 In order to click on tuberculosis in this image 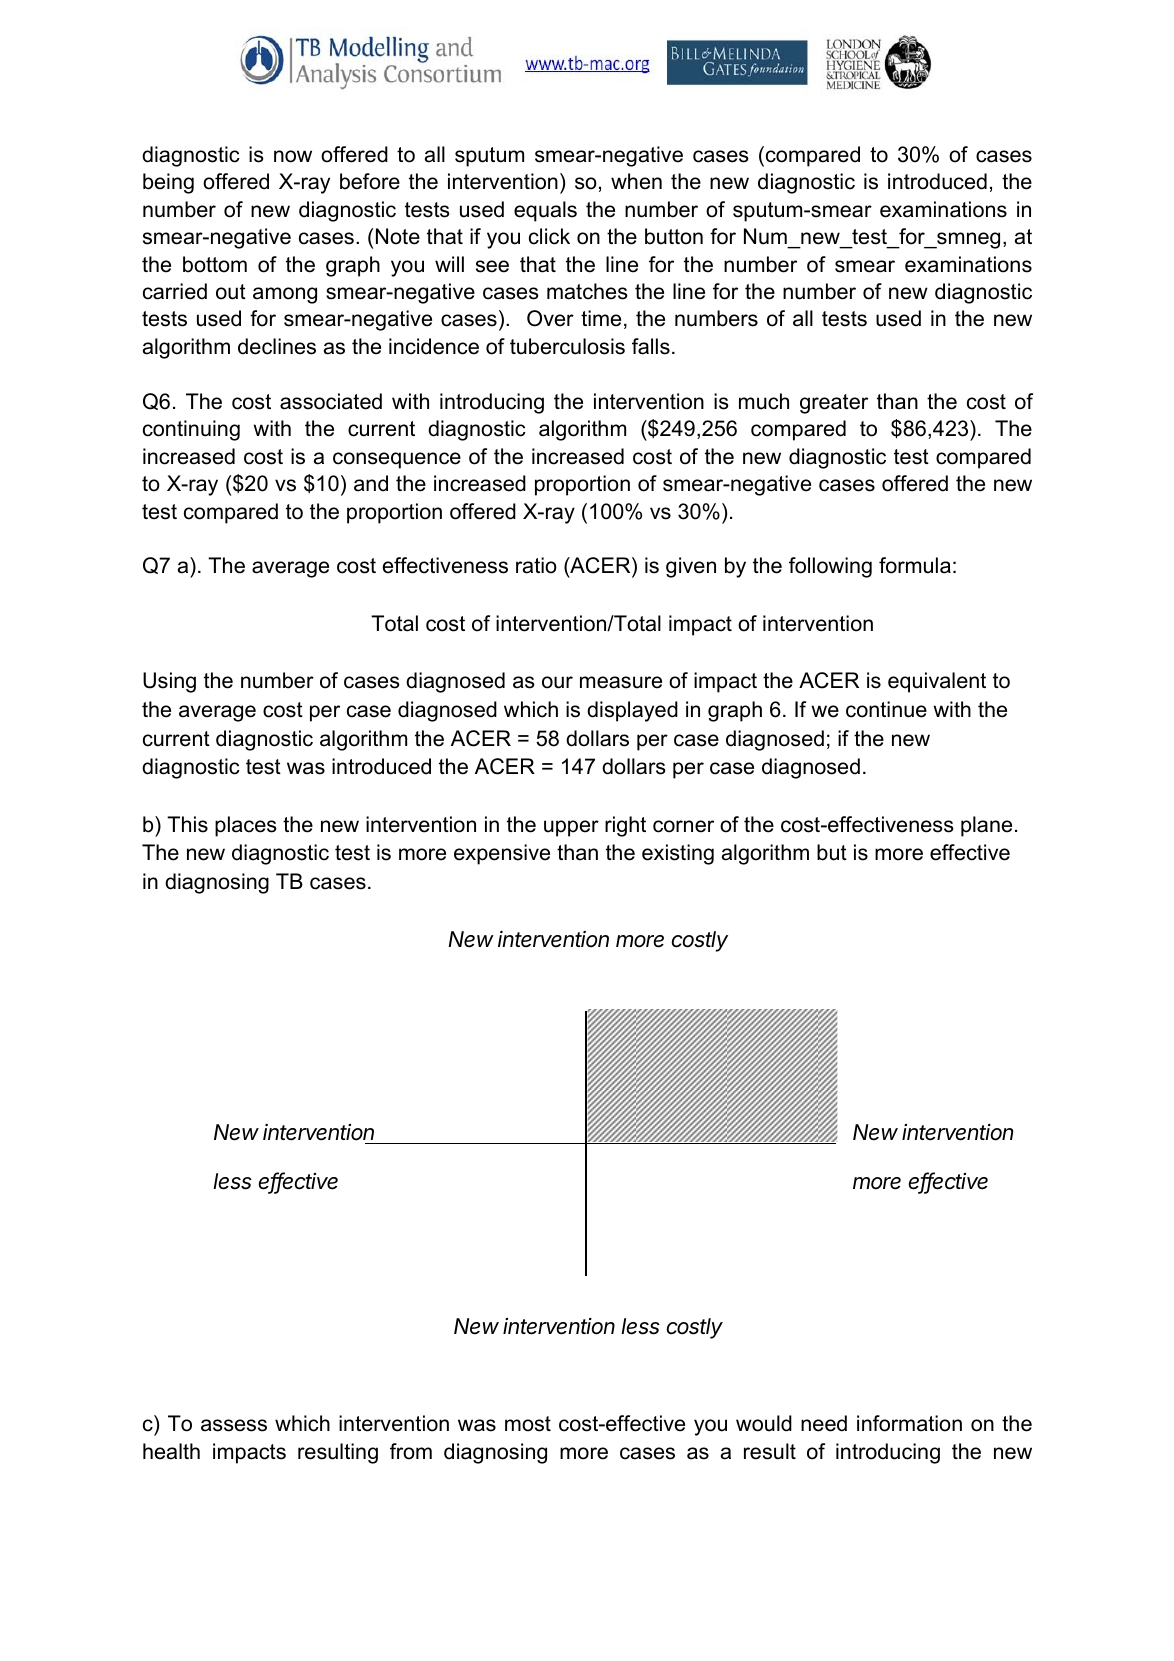, I will do `click(567, 346)`.
